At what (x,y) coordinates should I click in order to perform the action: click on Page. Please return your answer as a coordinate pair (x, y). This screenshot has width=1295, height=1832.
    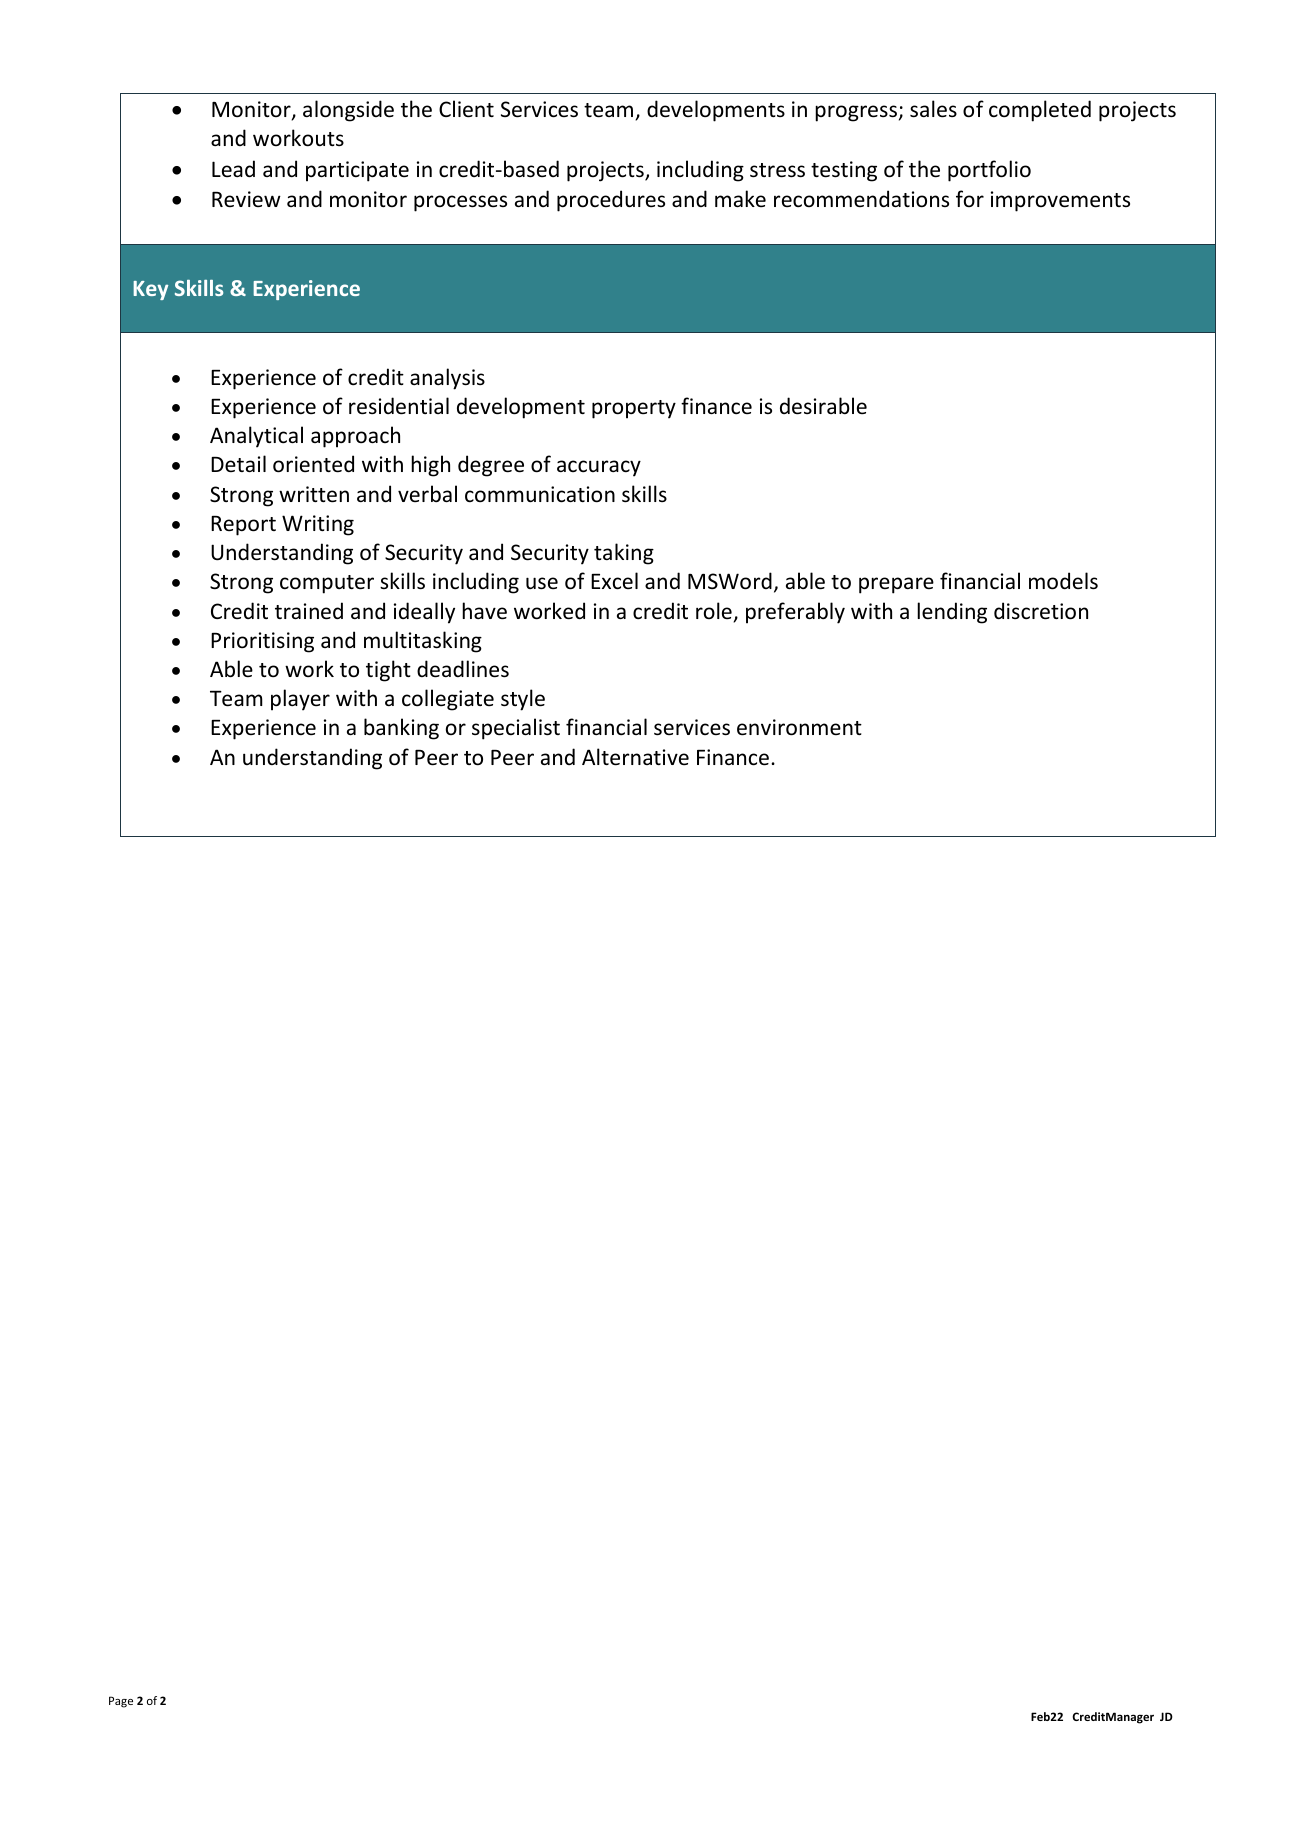
    Looking at the image, I should click on (121, 1702).
